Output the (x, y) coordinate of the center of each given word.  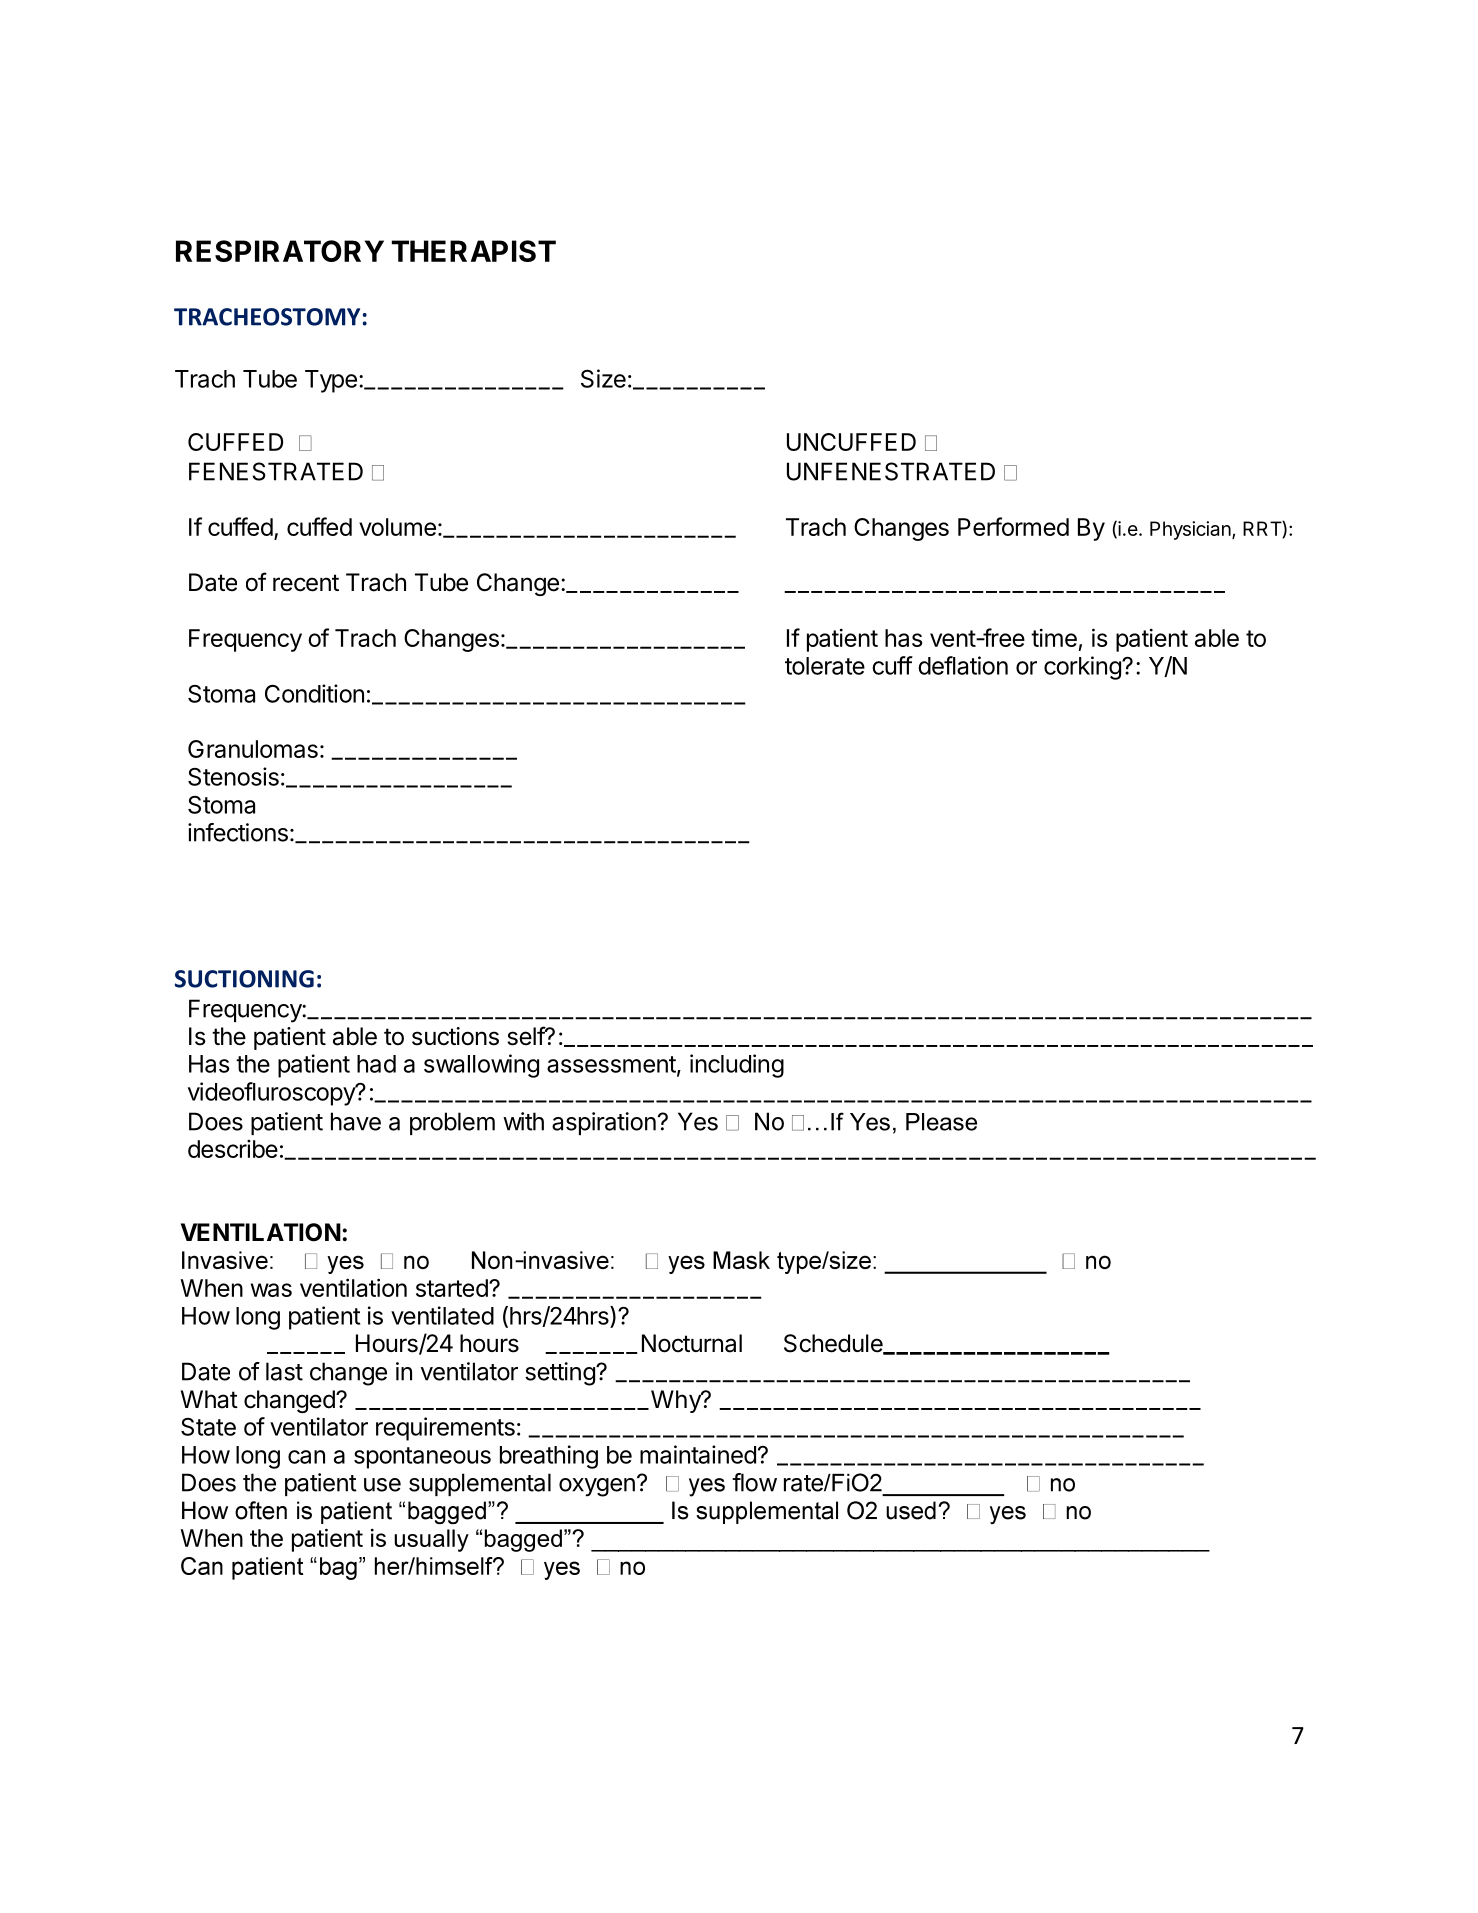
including (737, 1066)
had (376, 1064)
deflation (963, 665)
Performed (1013, 526)
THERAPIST (474, 251)
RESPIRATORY (280, 251)
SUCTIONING (244, 979)
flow (754, 1482)
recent (306, 583)
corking (1083, 668)
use (382, 1485)
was (271, 1290)
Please (941, 1122)
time (1054, 638)
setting (561, 1374)
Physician (1191, 530)
